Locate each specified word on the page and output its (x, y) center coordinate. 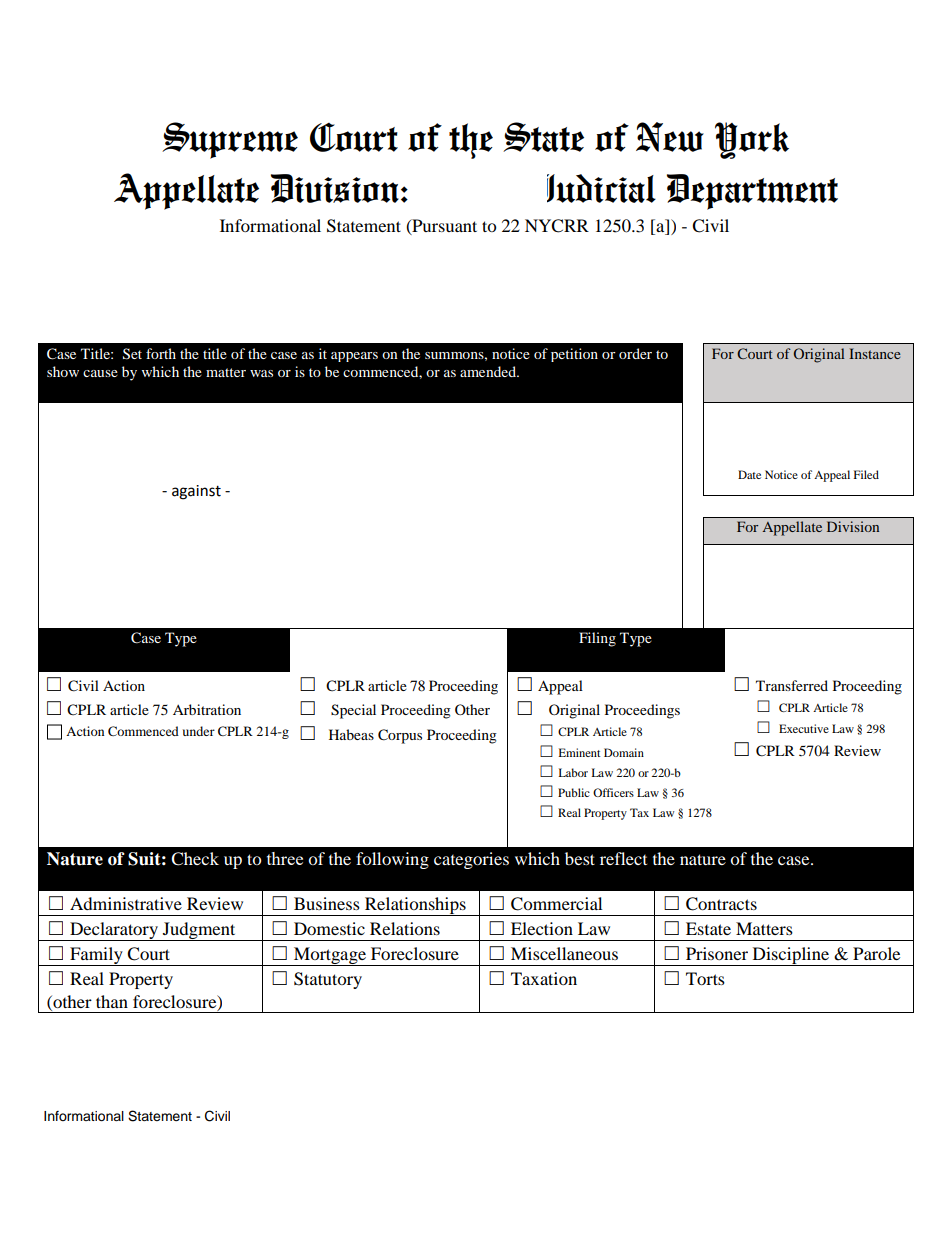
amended (489, 371)
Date (749, 474)
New (670, 137)
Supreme (230, 140)
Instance (874, 353)
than (112, 1001)
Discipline (791, 956)
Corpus (400, 736)
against (196, 492)
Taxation (544, 978)
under (199, 731)
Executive (804, 728)
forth (161, 353)
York (752, 140)
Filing (597, 639)
